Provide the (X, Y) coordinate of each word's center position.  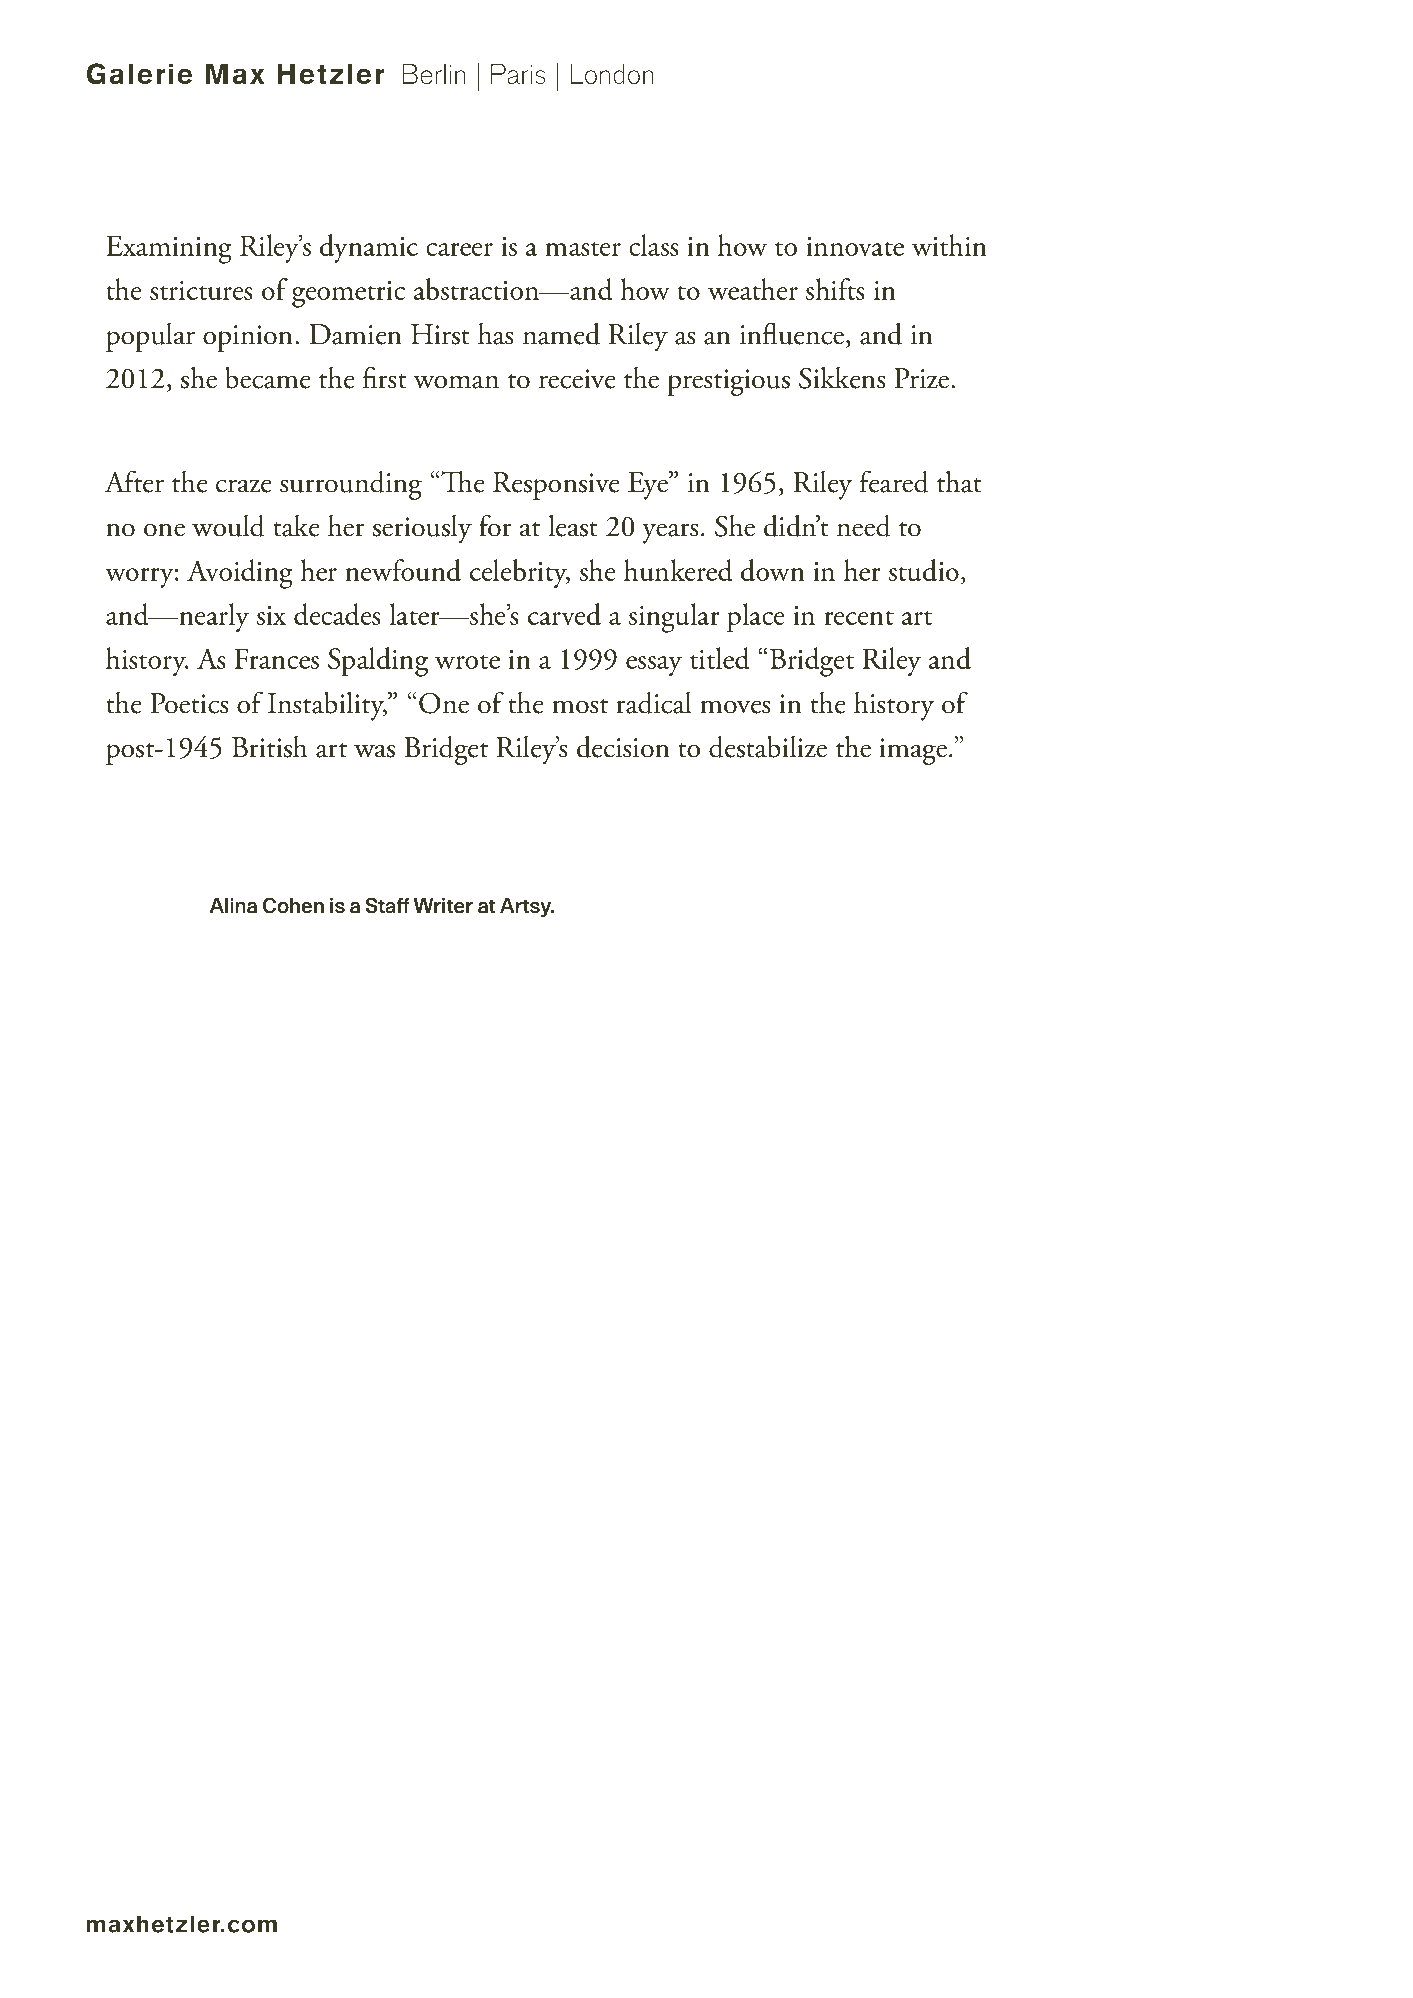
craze (244, 486)
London (612, 74)
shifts (835, 289)
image (913, 751)
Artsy (527, 908)
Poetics (190, 703)
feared (894, 481)
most (580, 706)
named (561, 333)
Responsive (556, 486)
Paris (518, 74)
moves (735, 707)
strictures (201, 290)
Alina (233, 905)
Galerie (139, 74)
